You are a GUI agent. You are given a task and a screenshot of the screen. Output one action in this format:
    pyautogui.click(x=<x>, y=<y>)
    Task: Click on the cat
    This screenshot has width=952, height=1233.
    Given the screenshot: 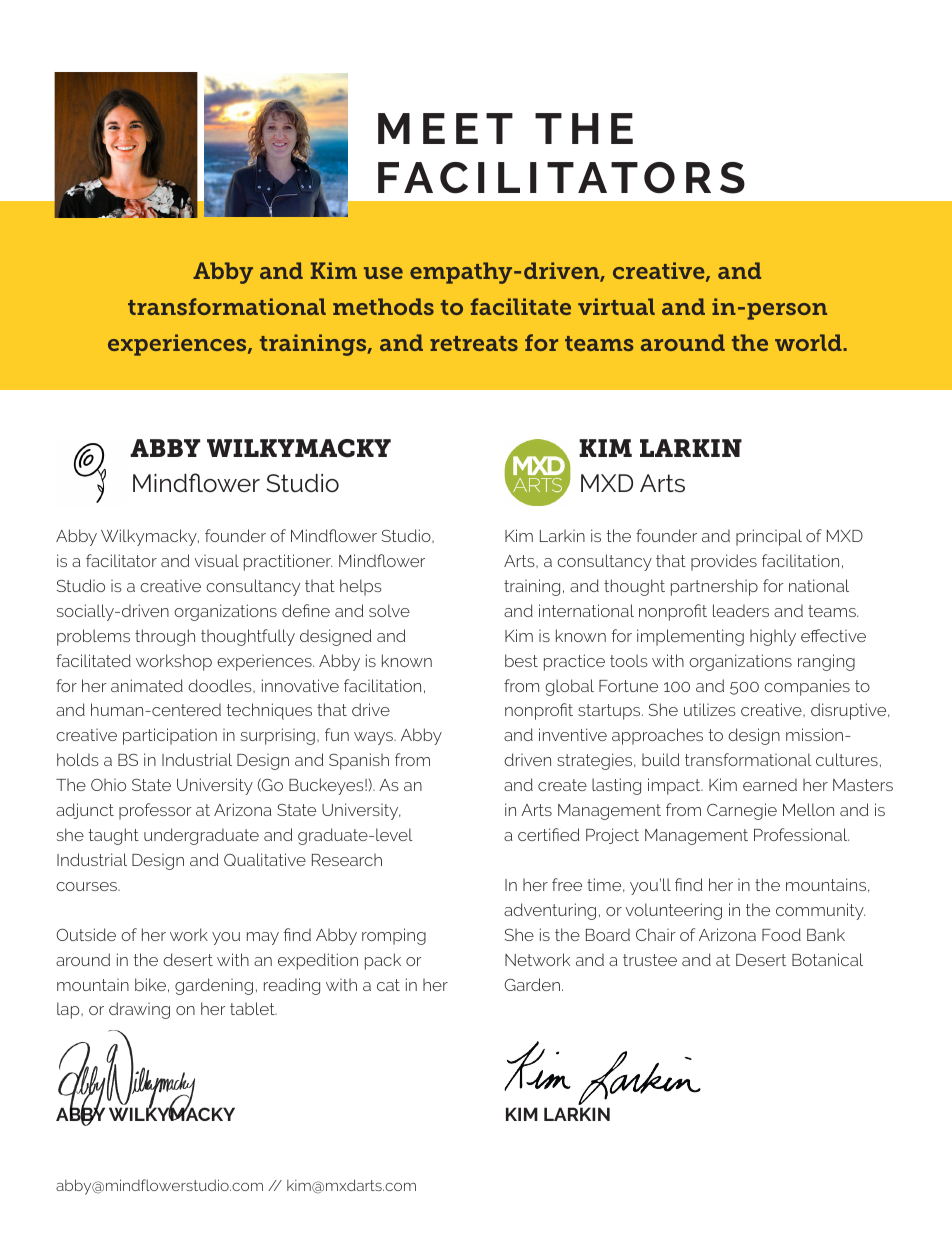 What is the action you would take?
    pyautogui.click(x=388, y=985)
